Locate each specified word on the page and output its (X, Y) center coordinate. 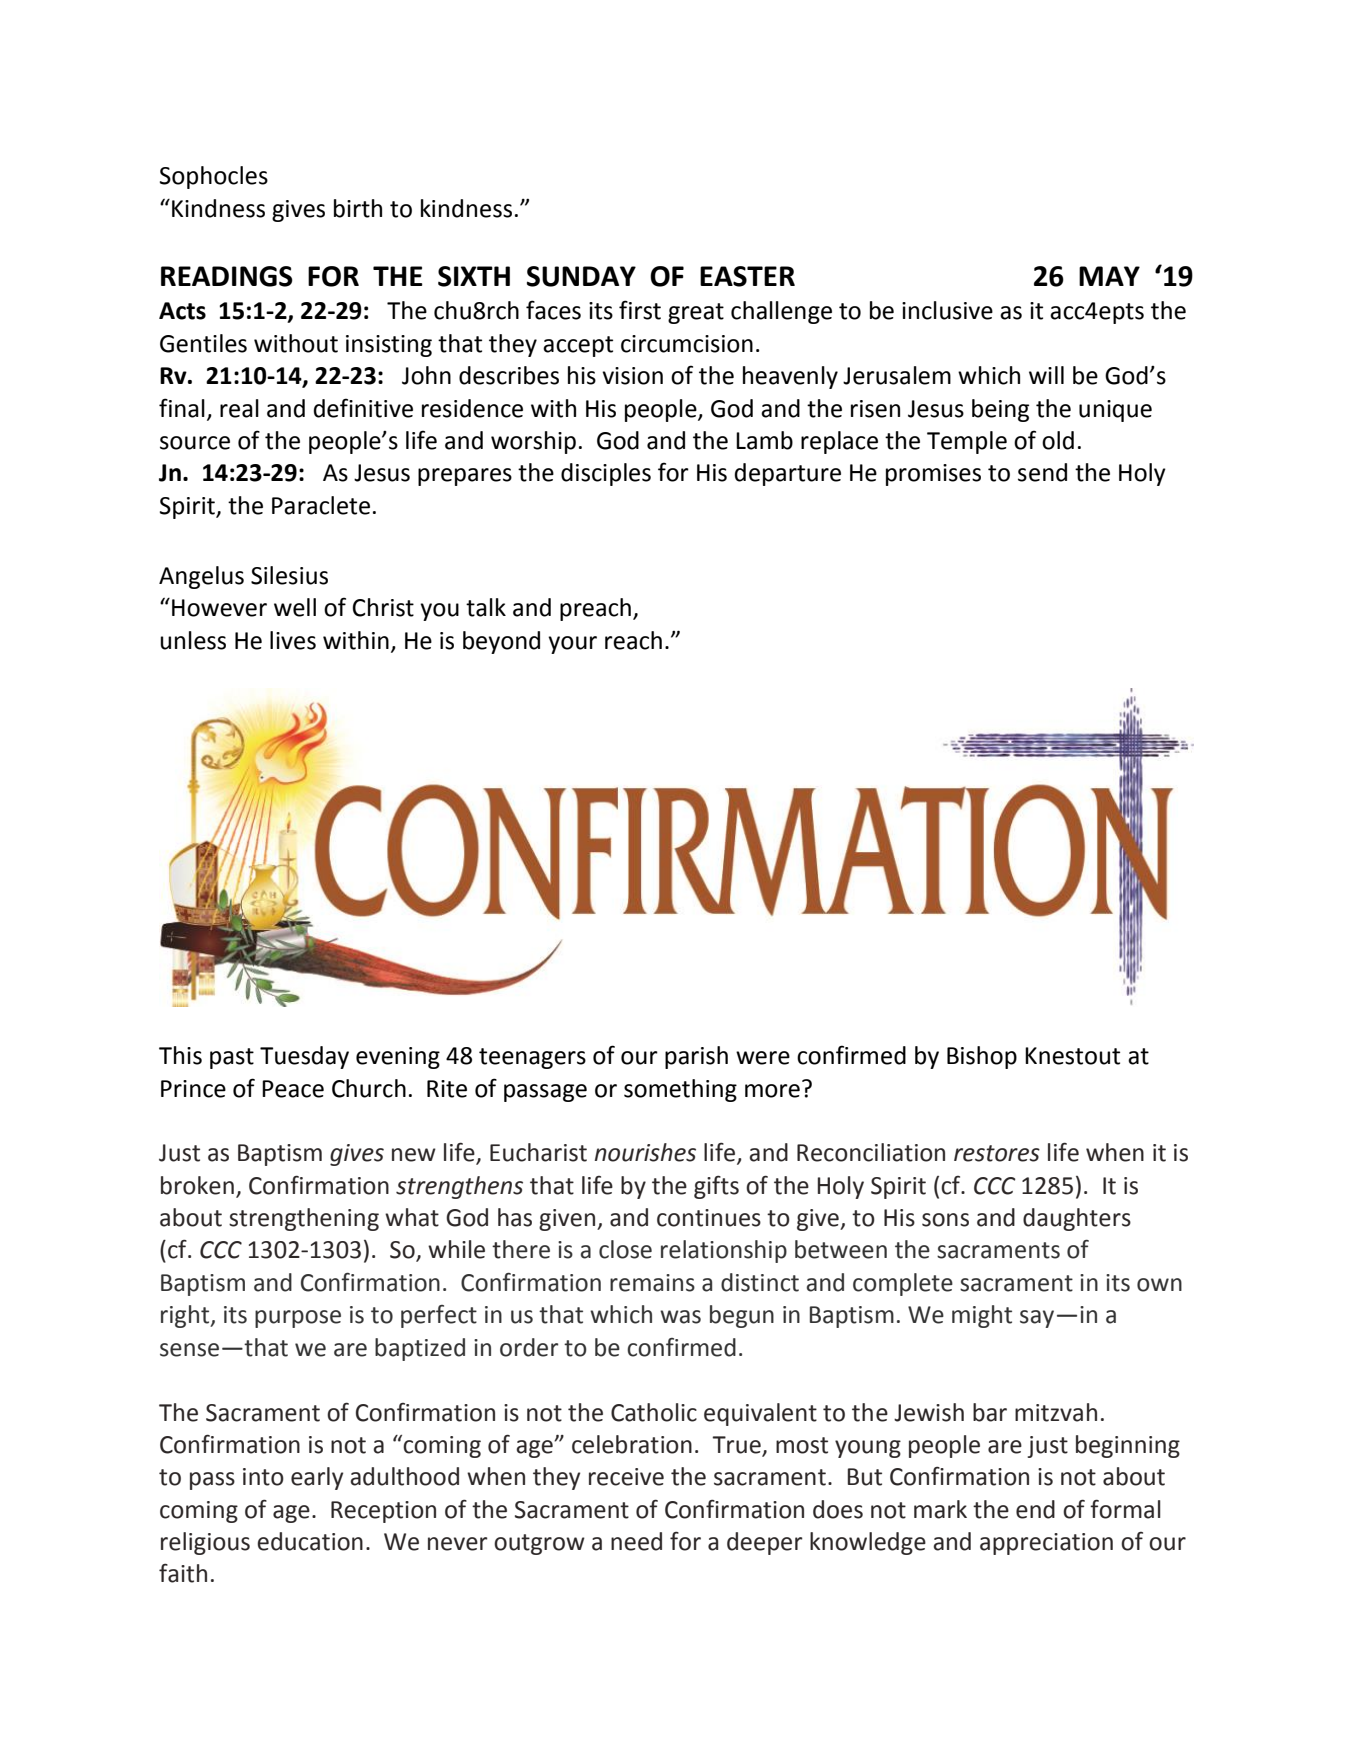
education (310, 1541)
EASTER (747, 276)
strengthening (304, 1219)
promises (933, 475)
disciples (606, 474)
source (195, 443)
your (572, 645)
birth (358, 208)
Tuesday (304, 1057)
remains (652, 1283)
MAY (1109, 276)
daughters (1077, 1219)
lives (293, 640)
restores (997, 1153)
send (1042, 472)
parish (696, 1057)
